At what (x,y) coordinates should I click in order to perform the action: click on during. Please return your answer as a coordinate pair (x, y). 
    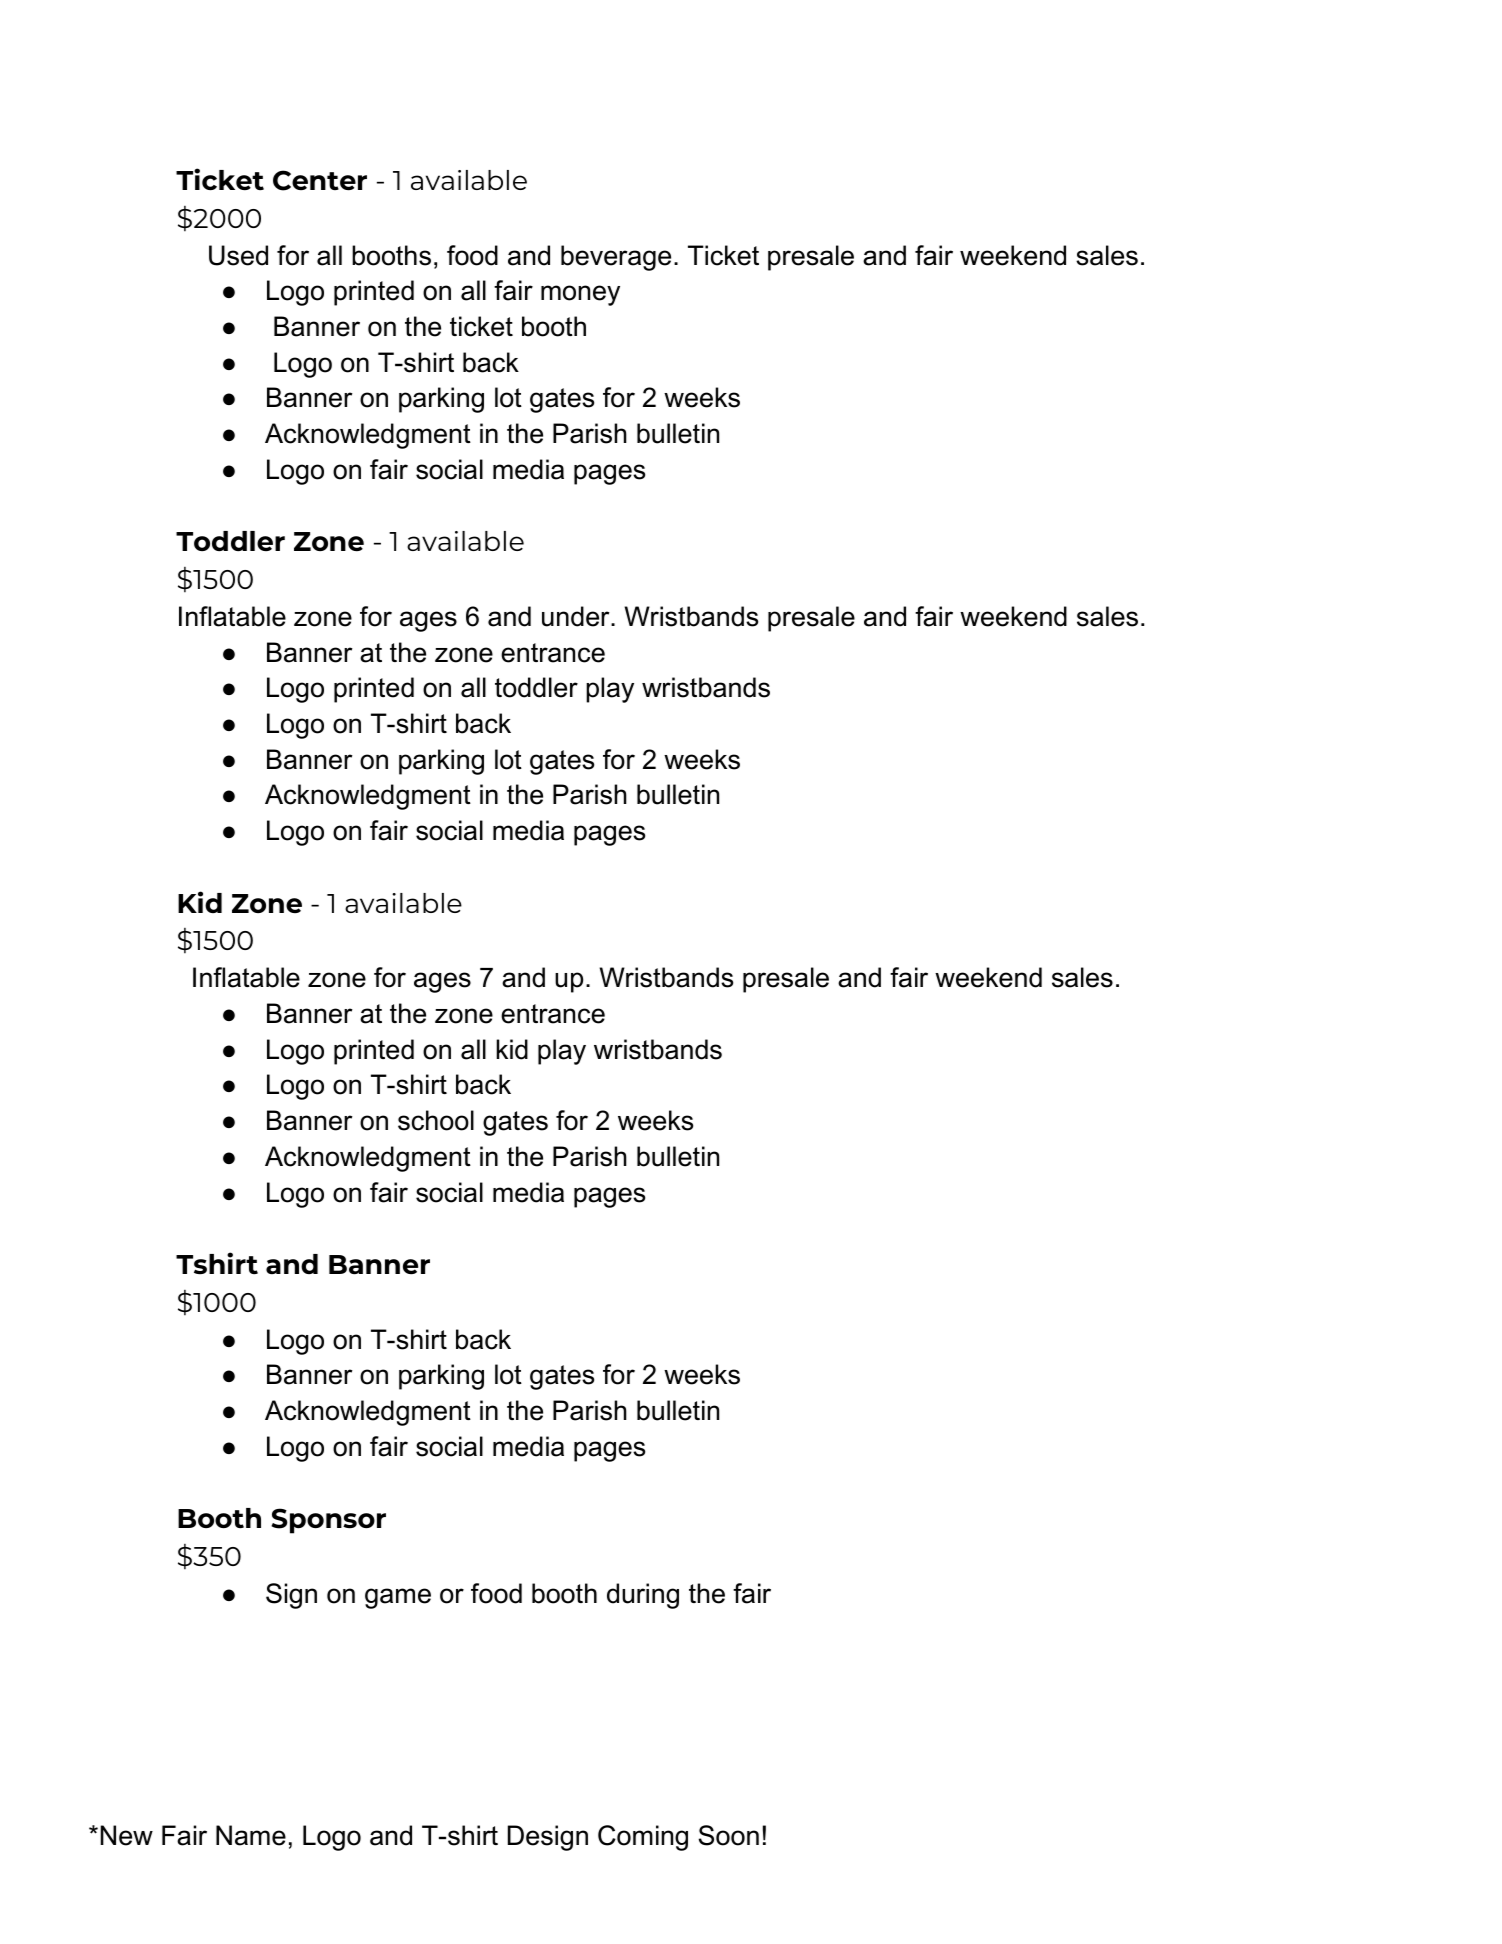
    Looking at the image, I should click on (643, 1596).
